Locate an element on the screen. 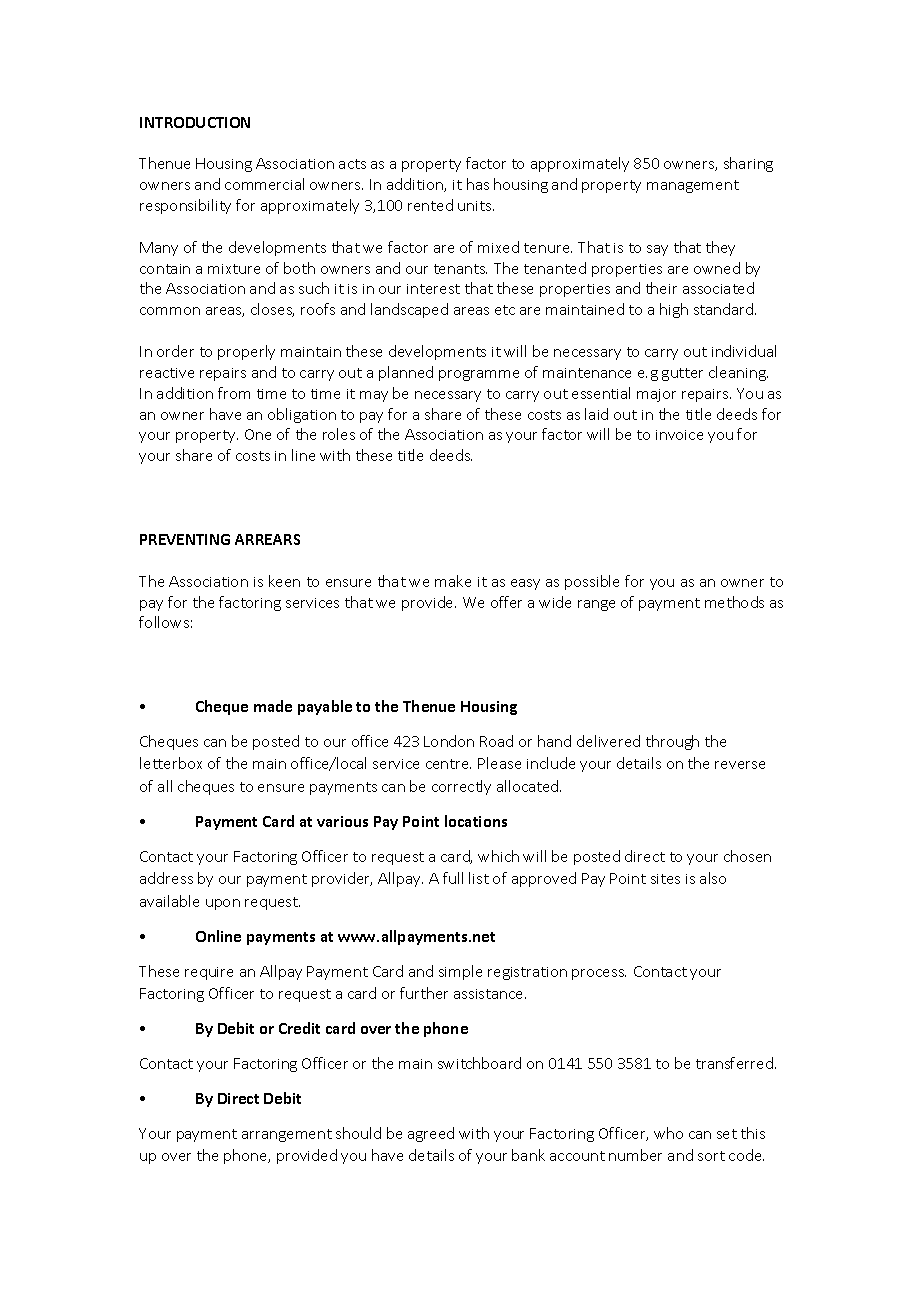 This screenshot has height=1308, width=924. commercial is located at coordinates (264, 184).
